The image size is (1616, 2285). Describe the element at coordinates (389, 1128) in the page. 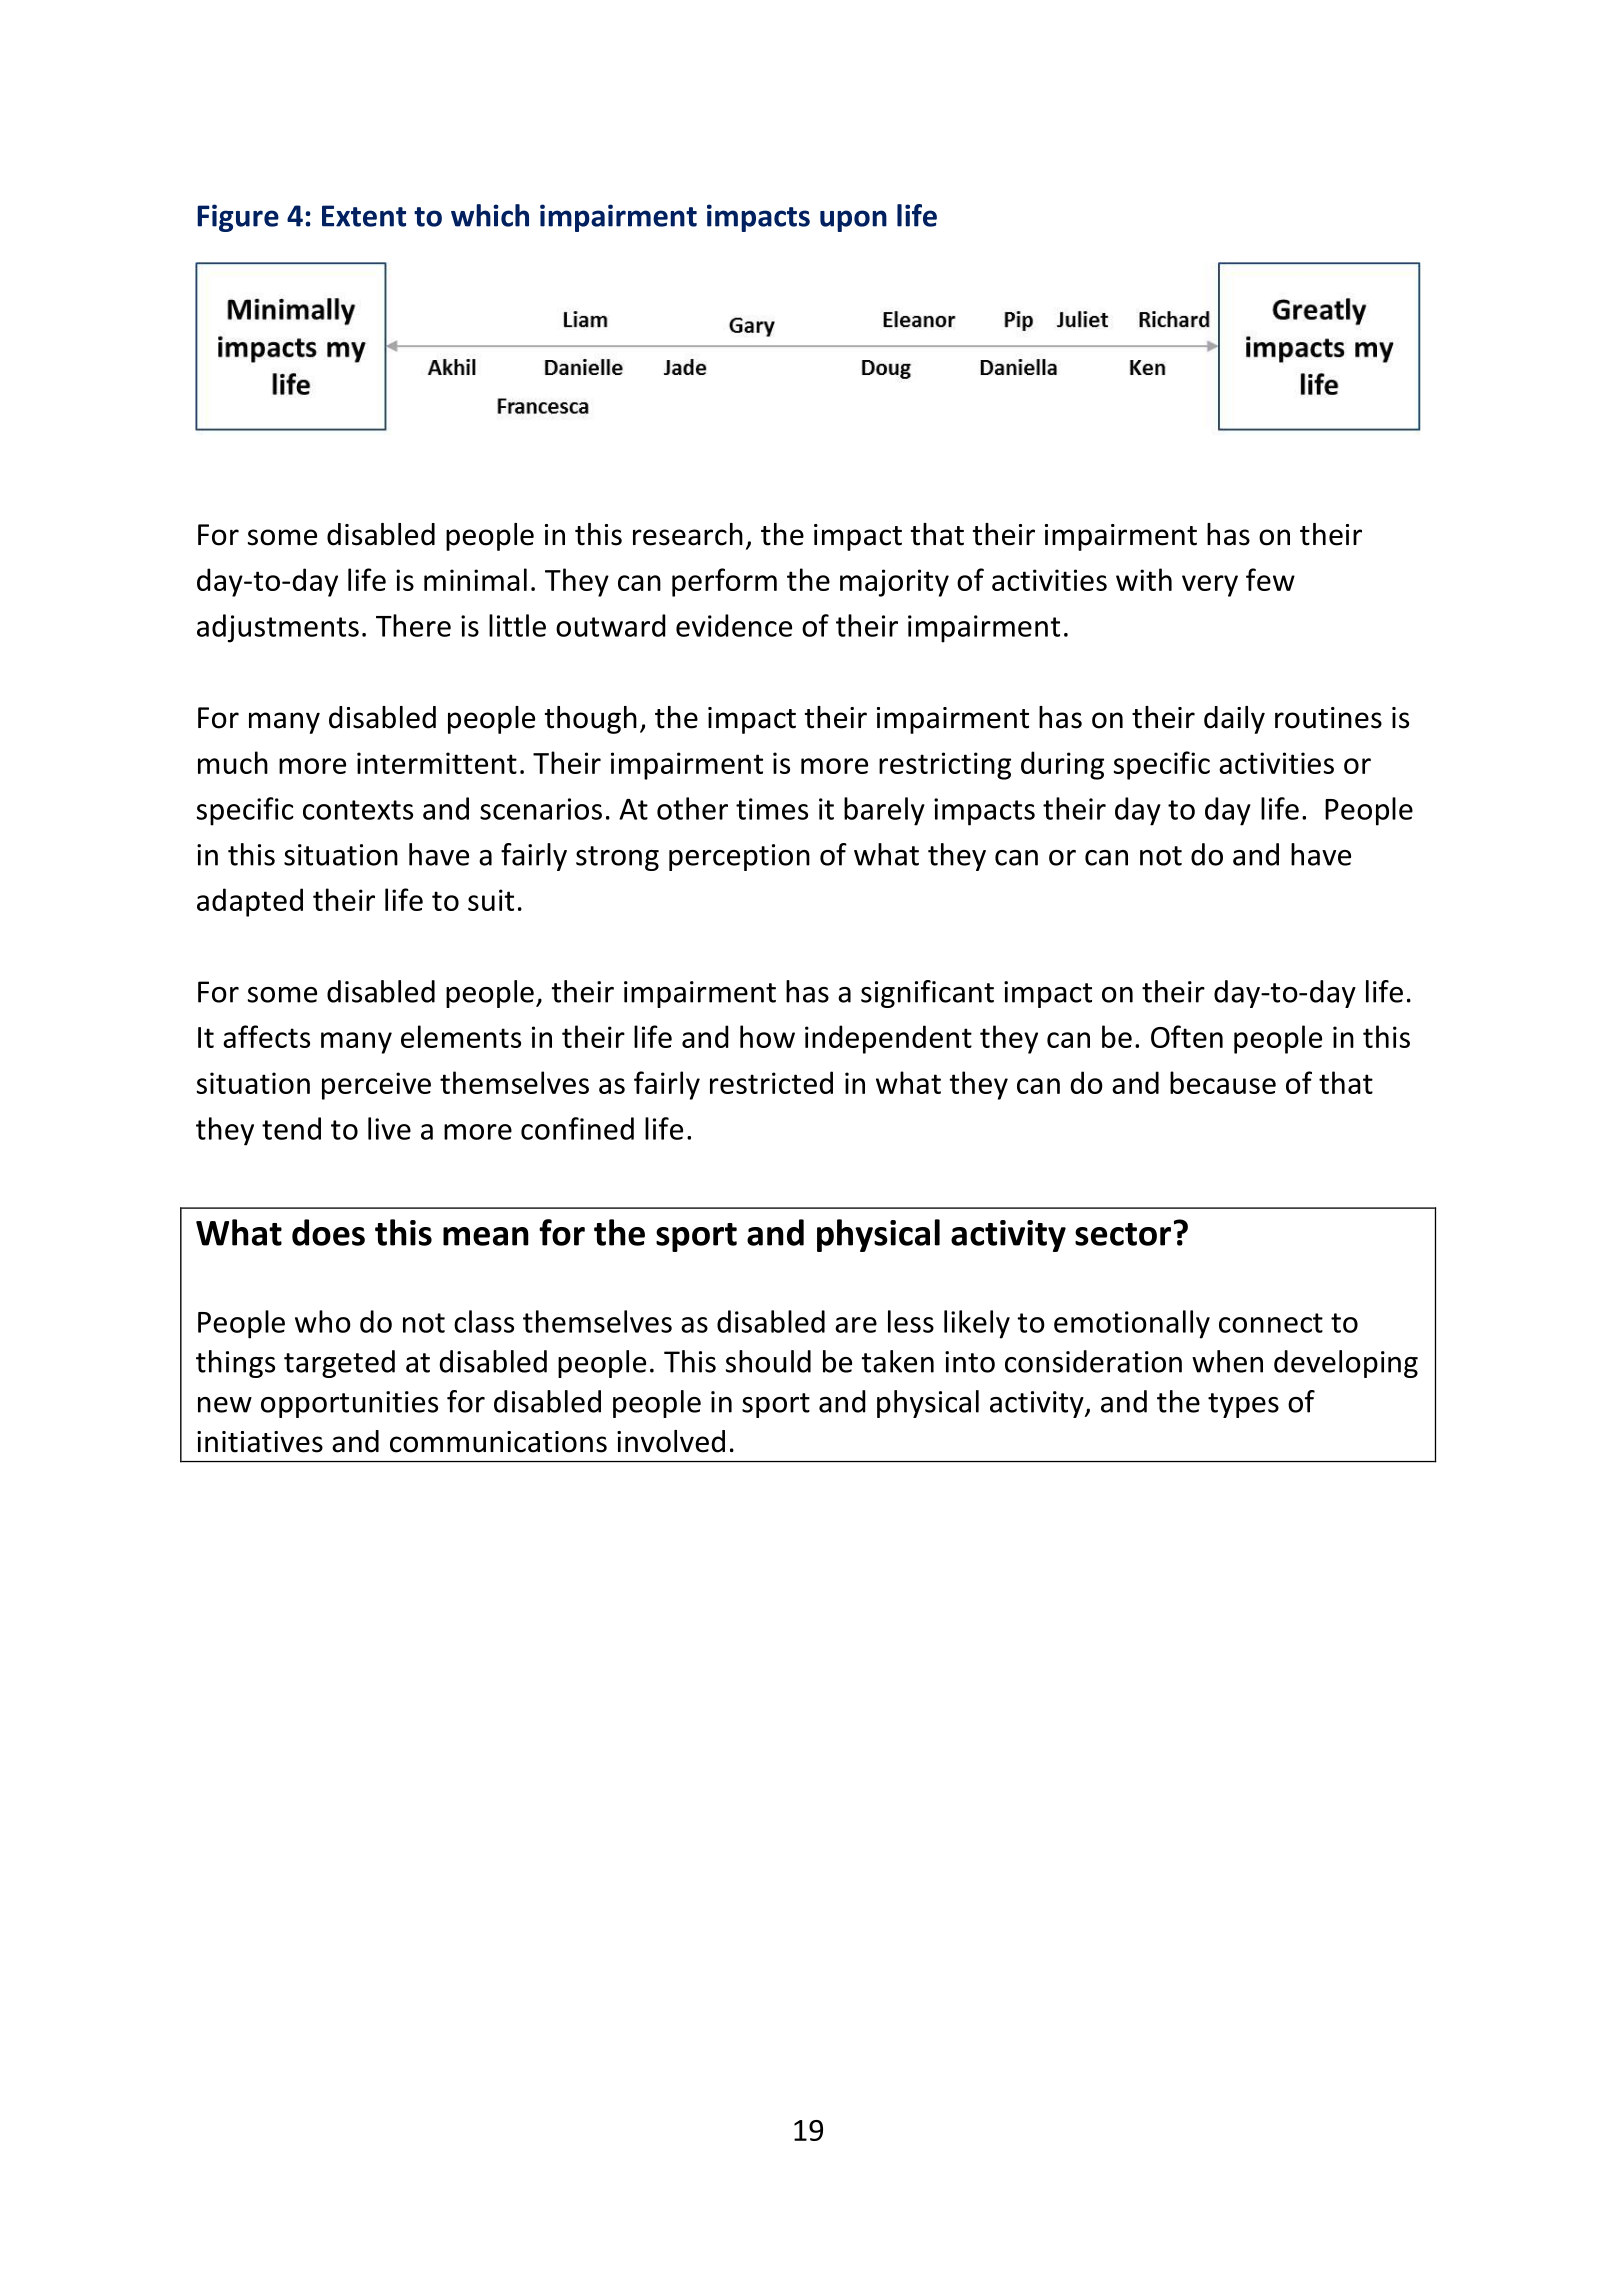

I see `live` at that location.
